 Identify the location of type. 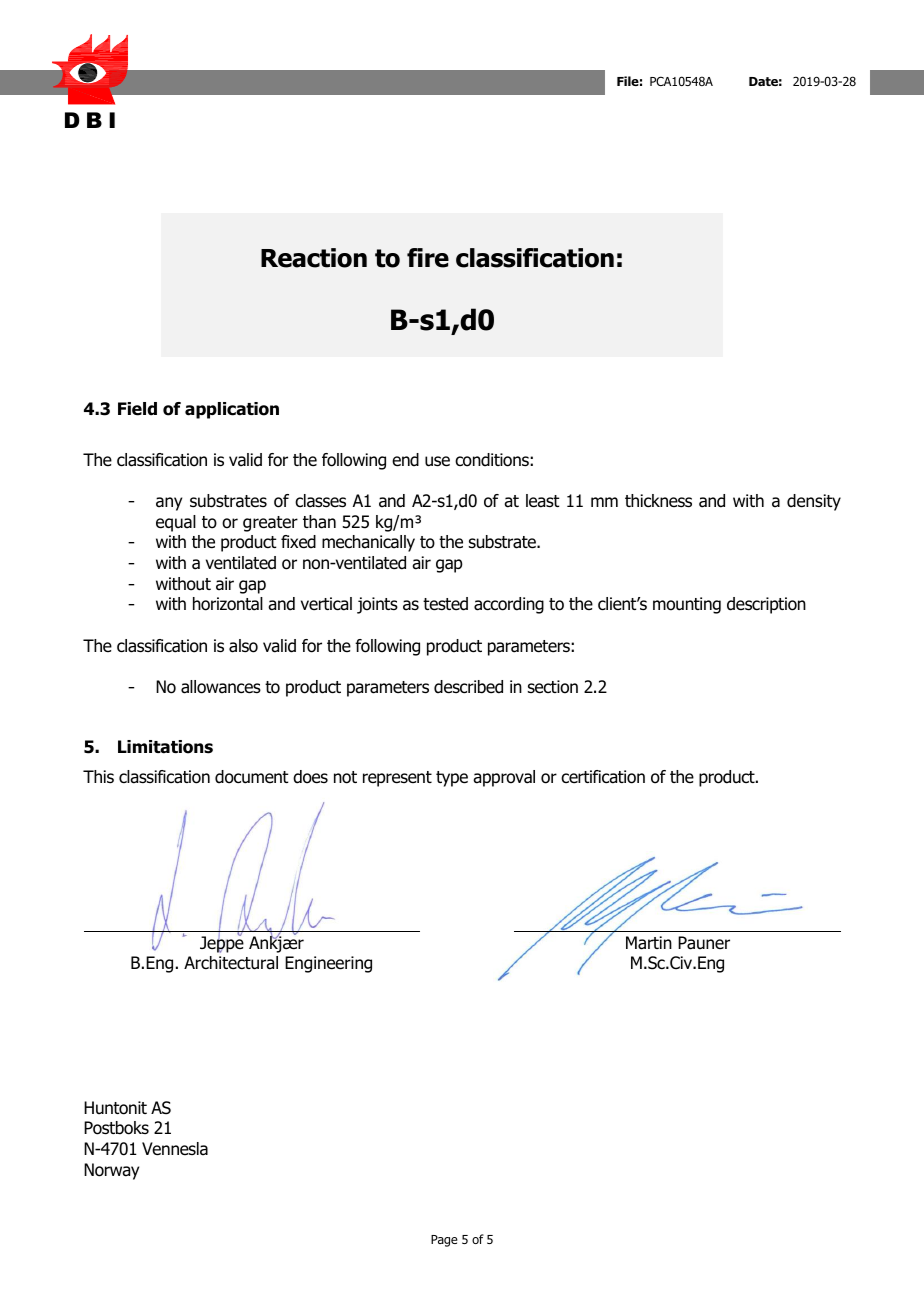
(452, 779).
